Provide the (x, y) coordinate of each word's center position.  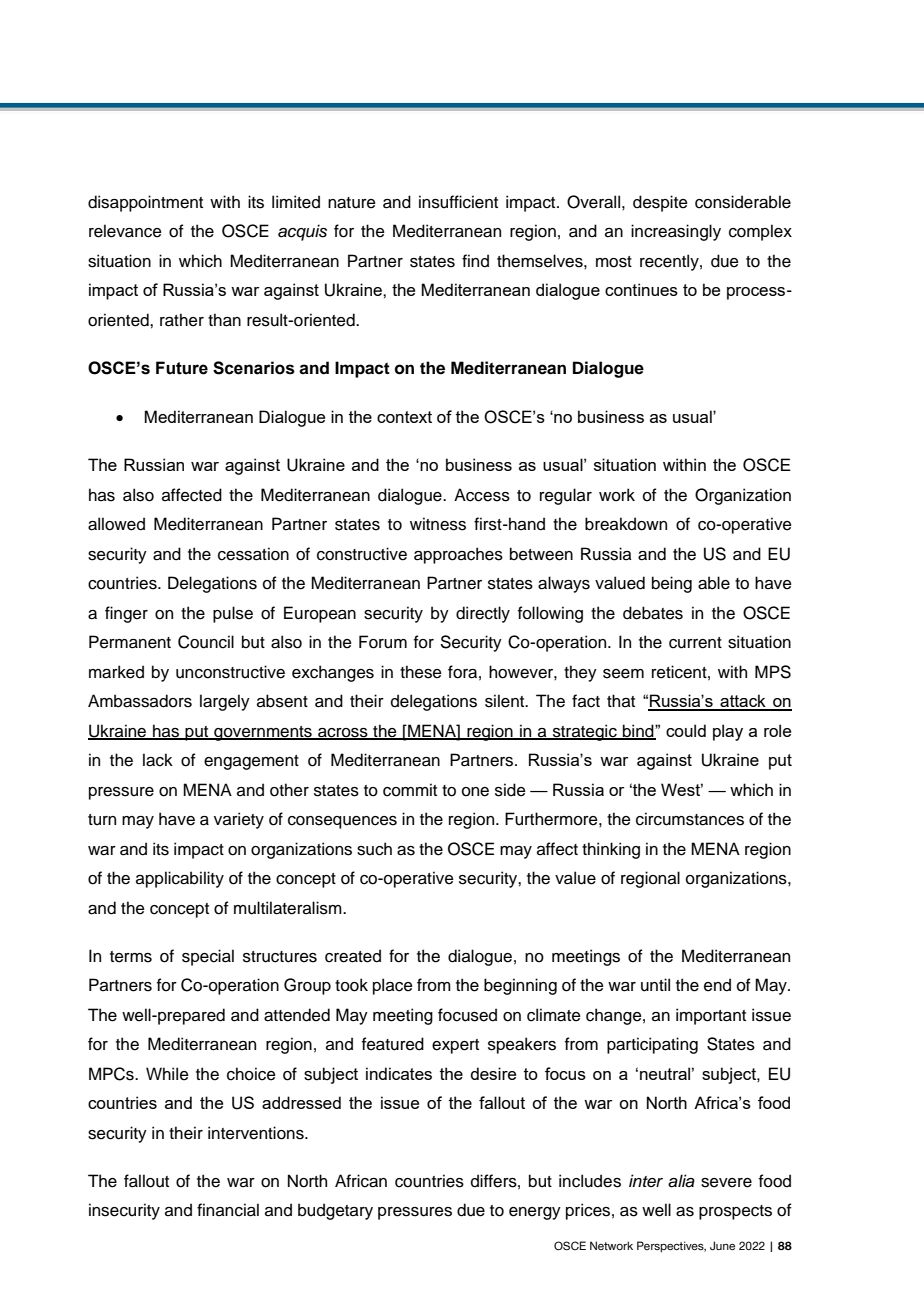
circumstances (690, 819)
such (374, 849)
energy (535, 1213)
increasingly (676, 232)
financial (228, 1210)
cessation (253, 554)
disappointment (145, 203)
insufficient (458, 202)
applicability (180, 879)
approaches (458, 555)
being (672, 584)
